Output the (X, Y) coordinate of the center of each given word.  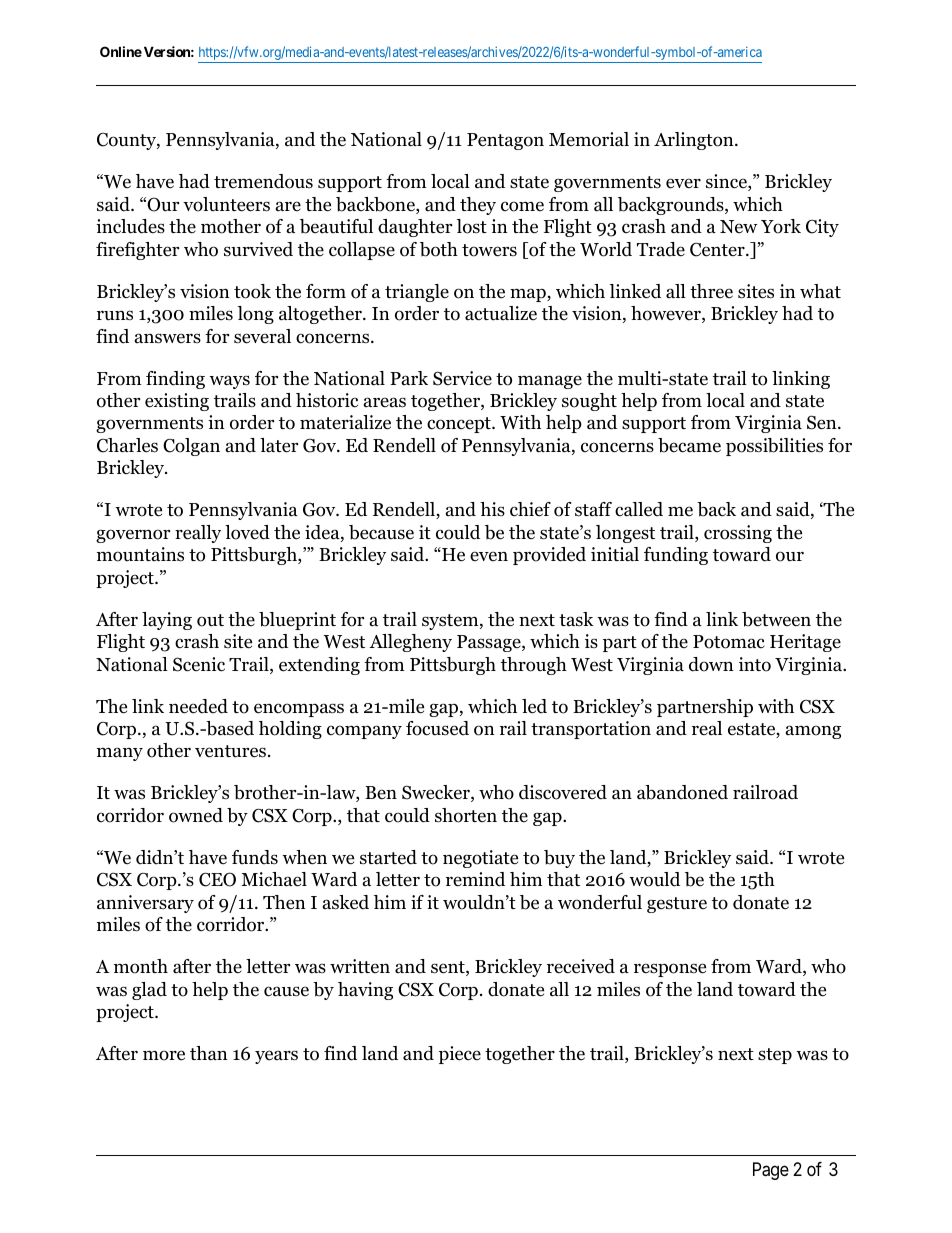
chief (530, 509)
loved (247, 532)
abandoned (682, 792)
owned (196, 815)
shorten (466, 815)
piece (460, 1055)
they (478, 206)
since (727, 182)
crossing (738, 534)
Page (771, 1171)
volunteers (226, 204)
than (209, 1053)
